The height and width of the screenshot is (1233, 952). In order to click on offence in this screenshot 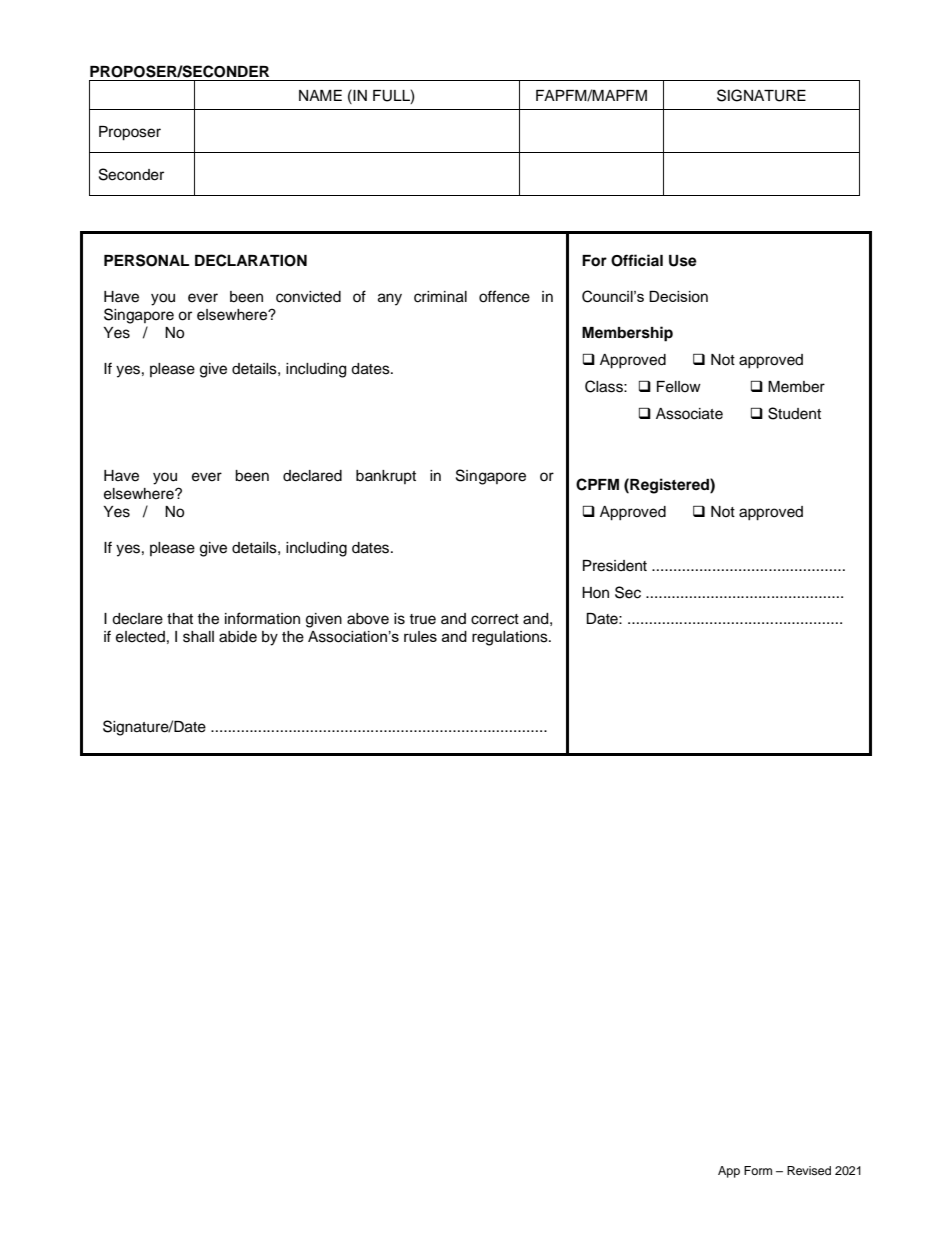, I will do `click(504, 296)`.
